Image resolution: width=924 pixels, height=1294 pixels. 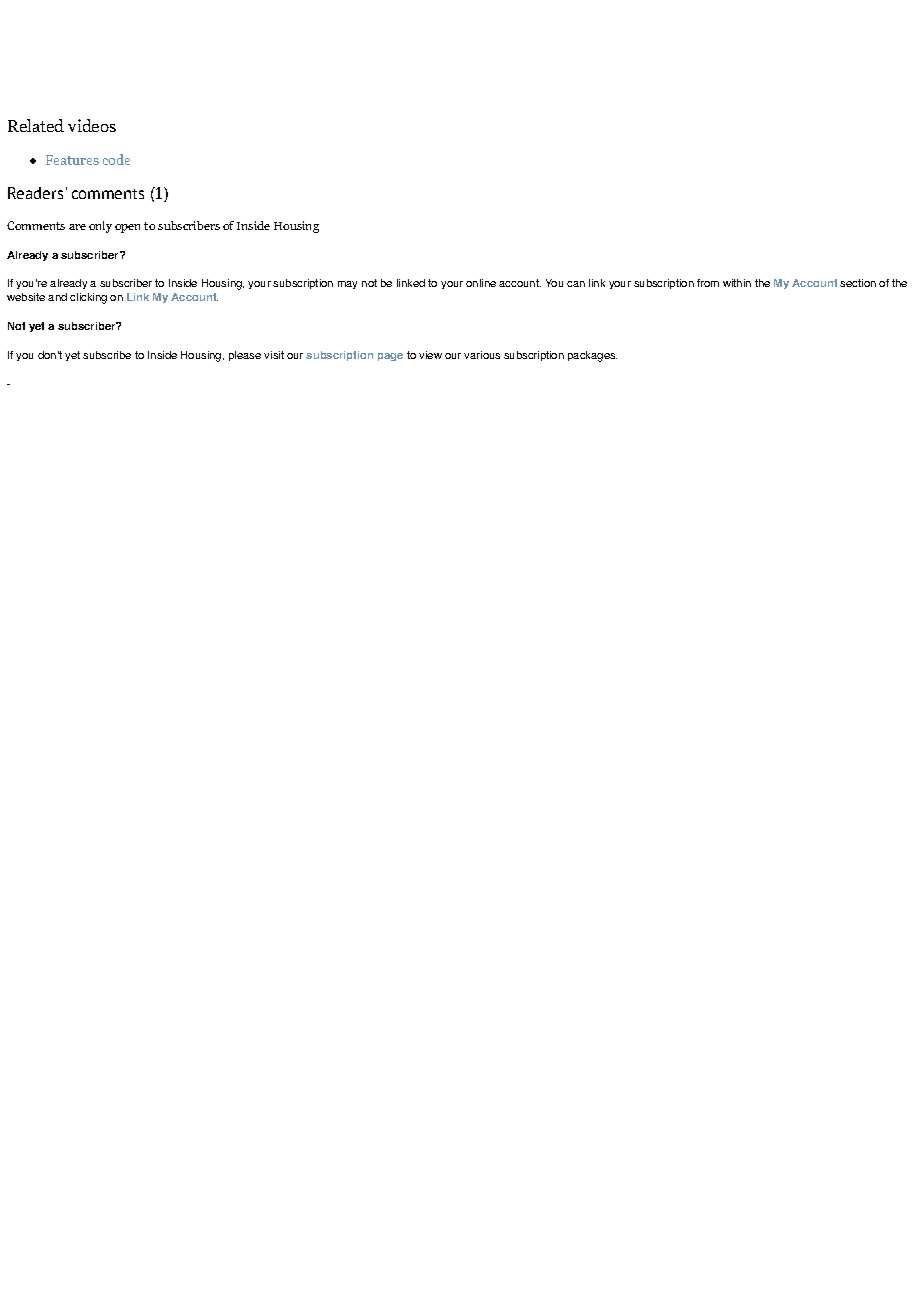 What do you see at coordinates (245, 356) in the image?
I see `please` at bounding box center [245, 356].
